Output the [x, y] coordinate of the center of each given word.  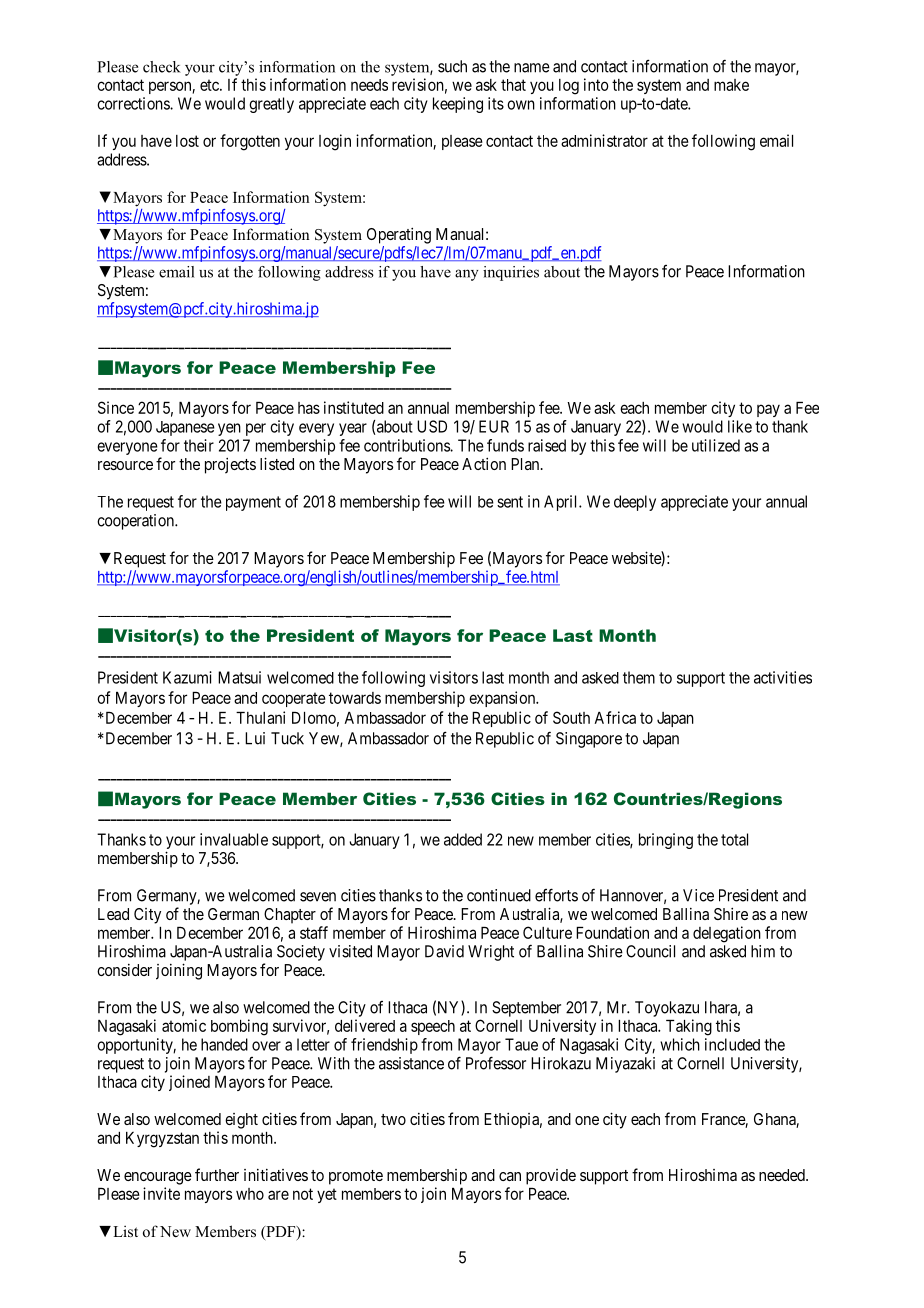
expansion [503, 699]
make [731, 85]
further [217, 1174]
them [639, 677]
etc [210, 85]
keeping [458, 105]
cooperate [294, 699]
